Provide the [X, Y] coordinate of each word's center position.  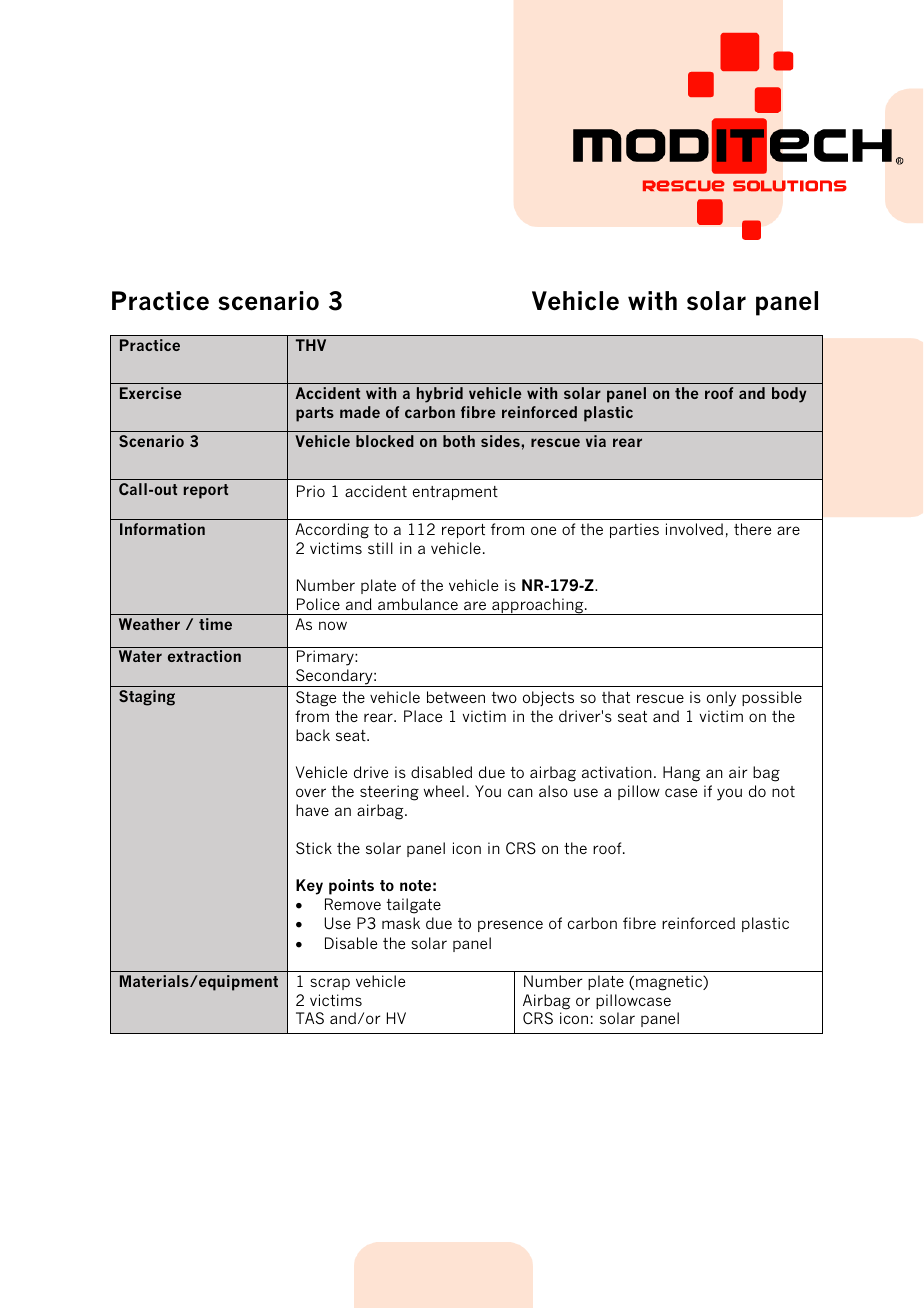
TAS [310, 1018]
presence [510, 926]
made [360, 412]
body [789, 395]
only [721, 699]
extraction [204, 656]
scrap [330, 984]
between [456, 697]
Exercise [151, 393]
